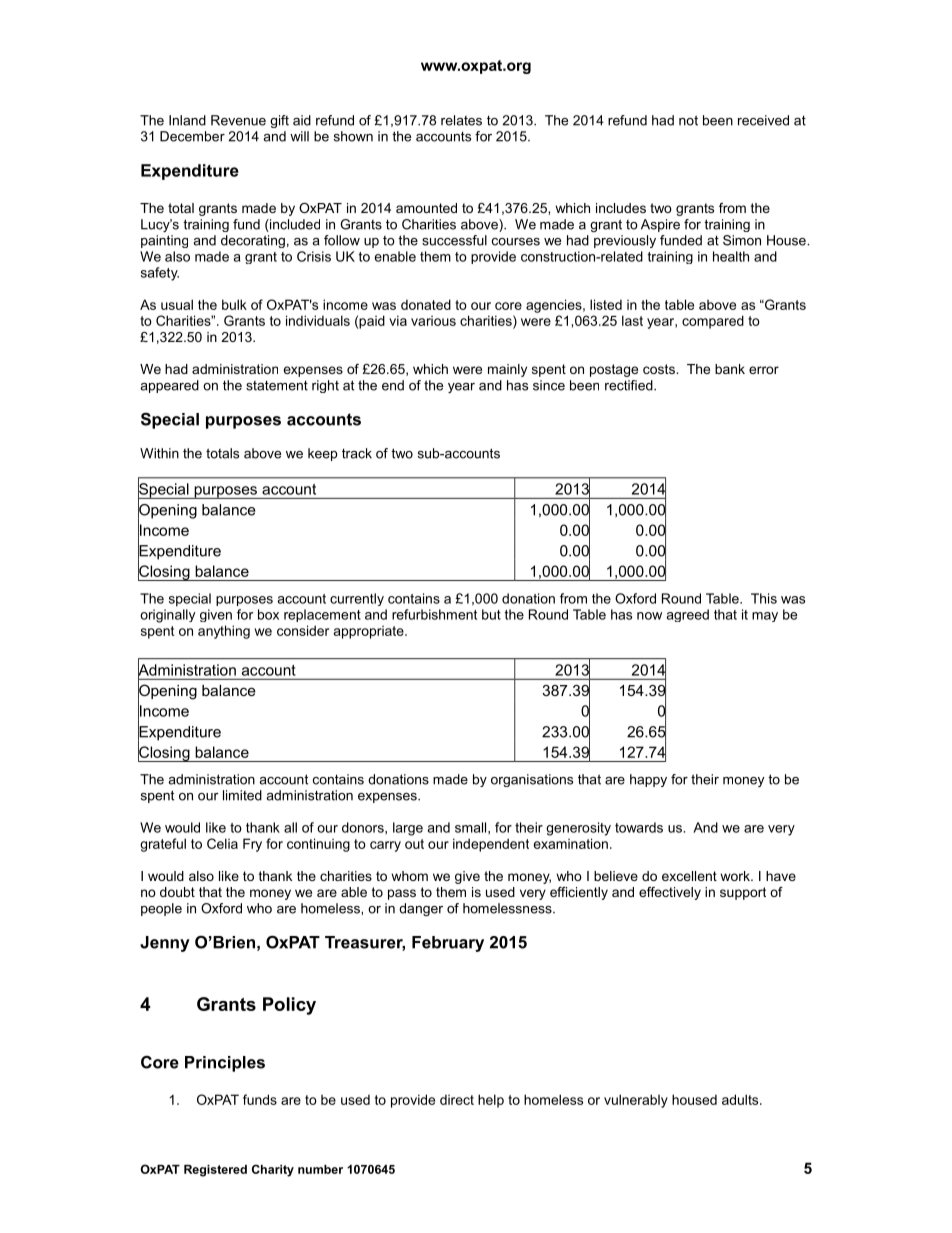  Describe the element at coordinates (688, 120) in the screenshot. I see `not` at that location.
